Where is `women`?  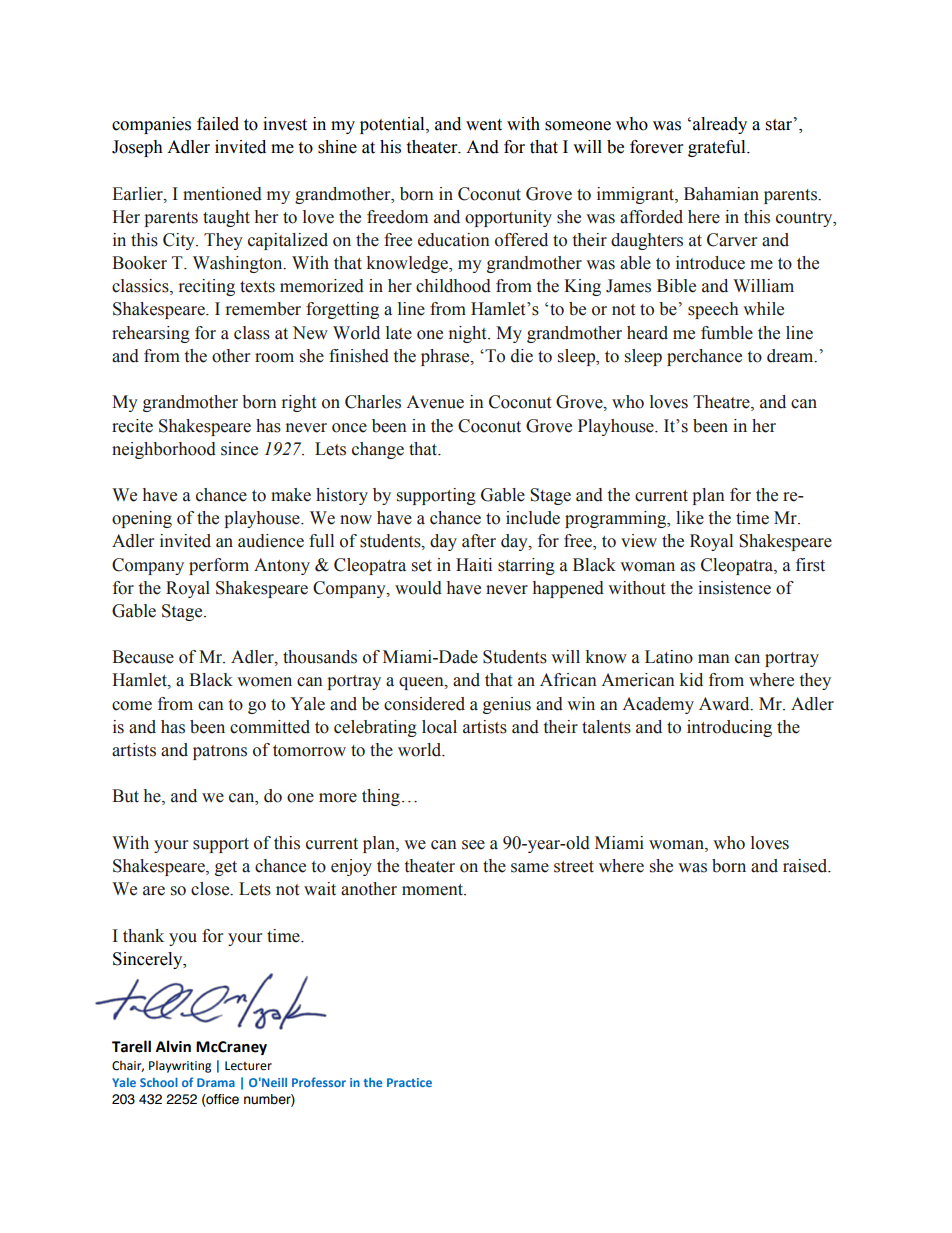
women is located at coordinates (264, 682).
